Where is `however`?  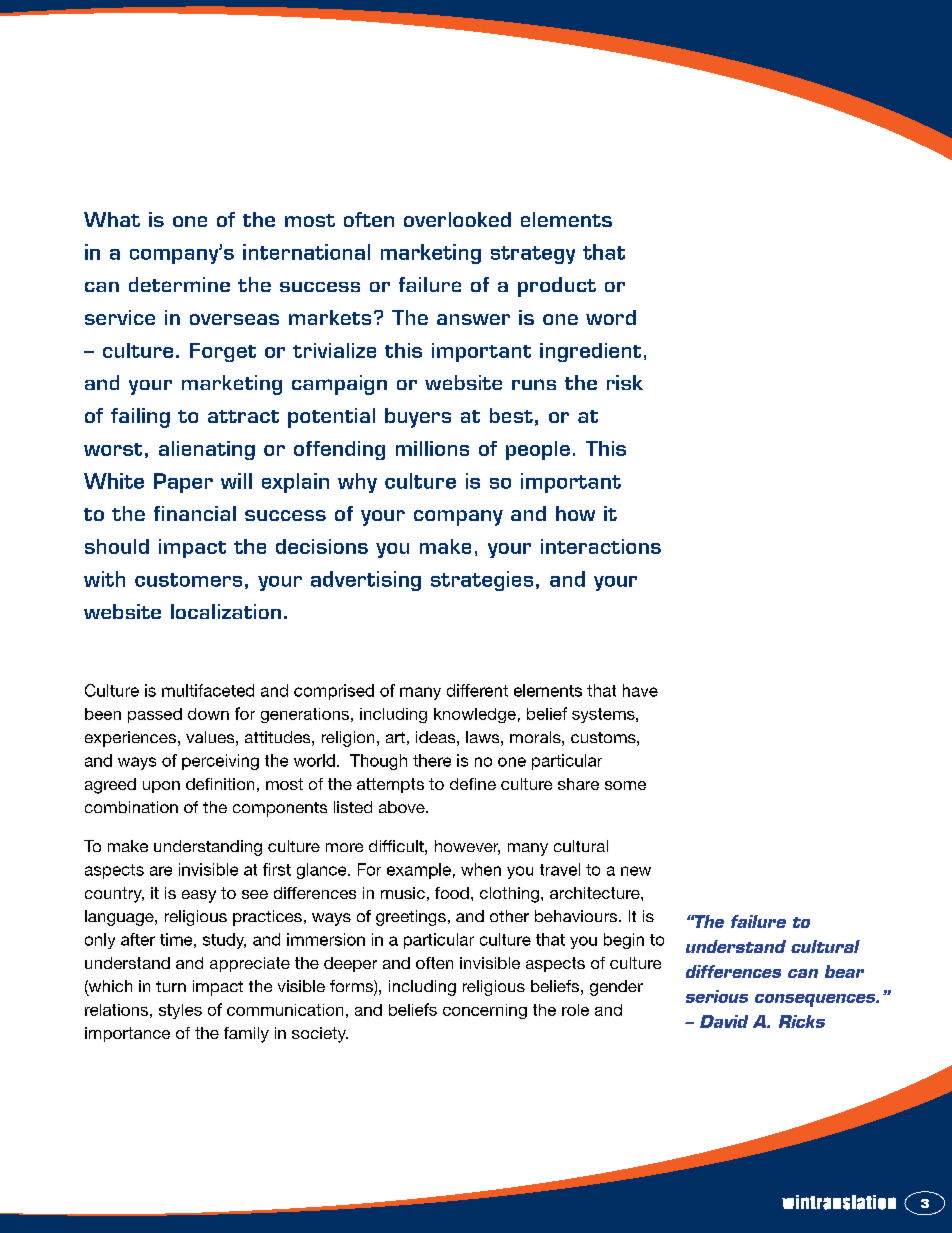
however is located at coordinates (467, 847).
